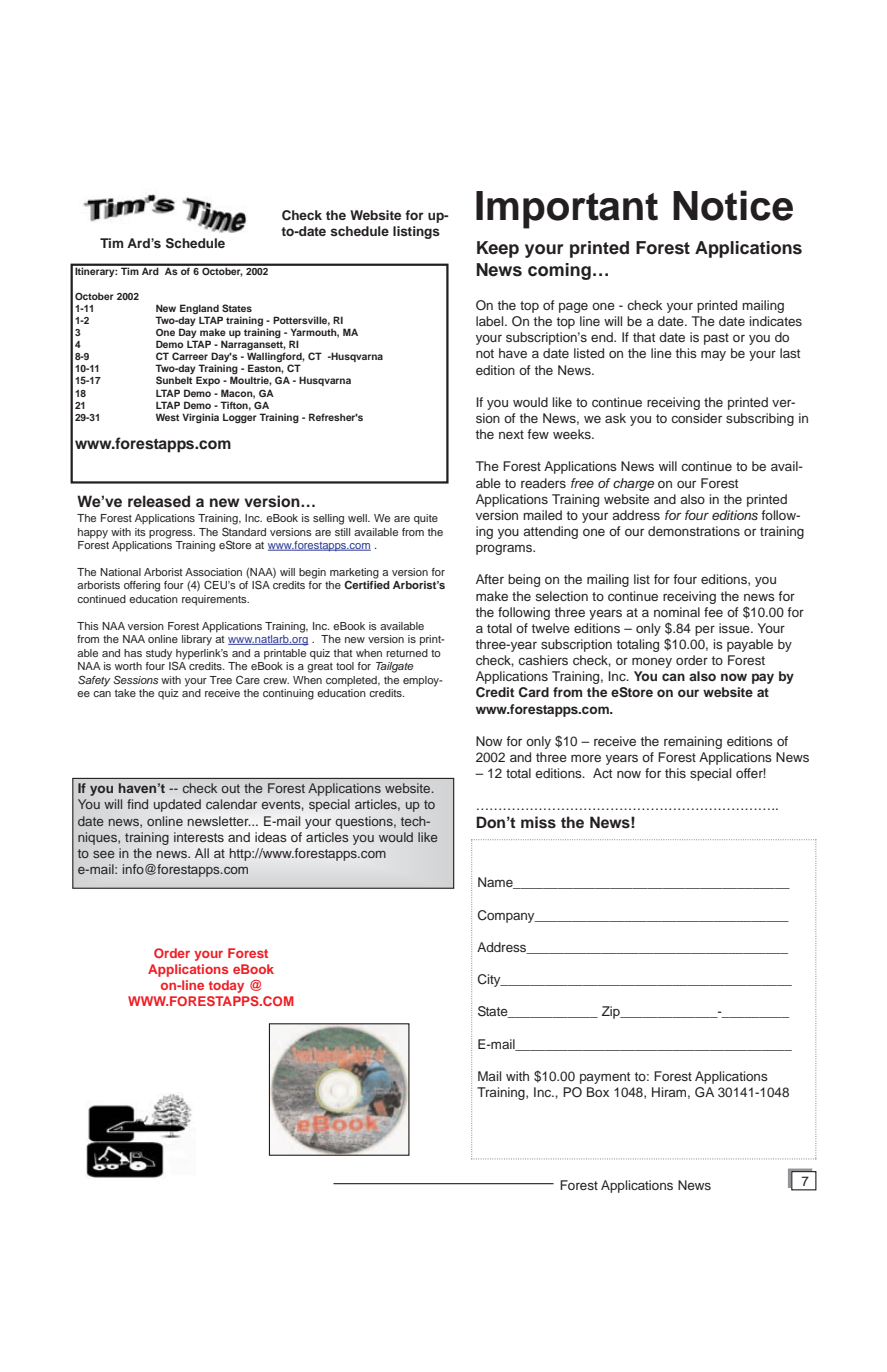 This document has width=887, height=1372. I want to click on Association, so click(213, 572).
